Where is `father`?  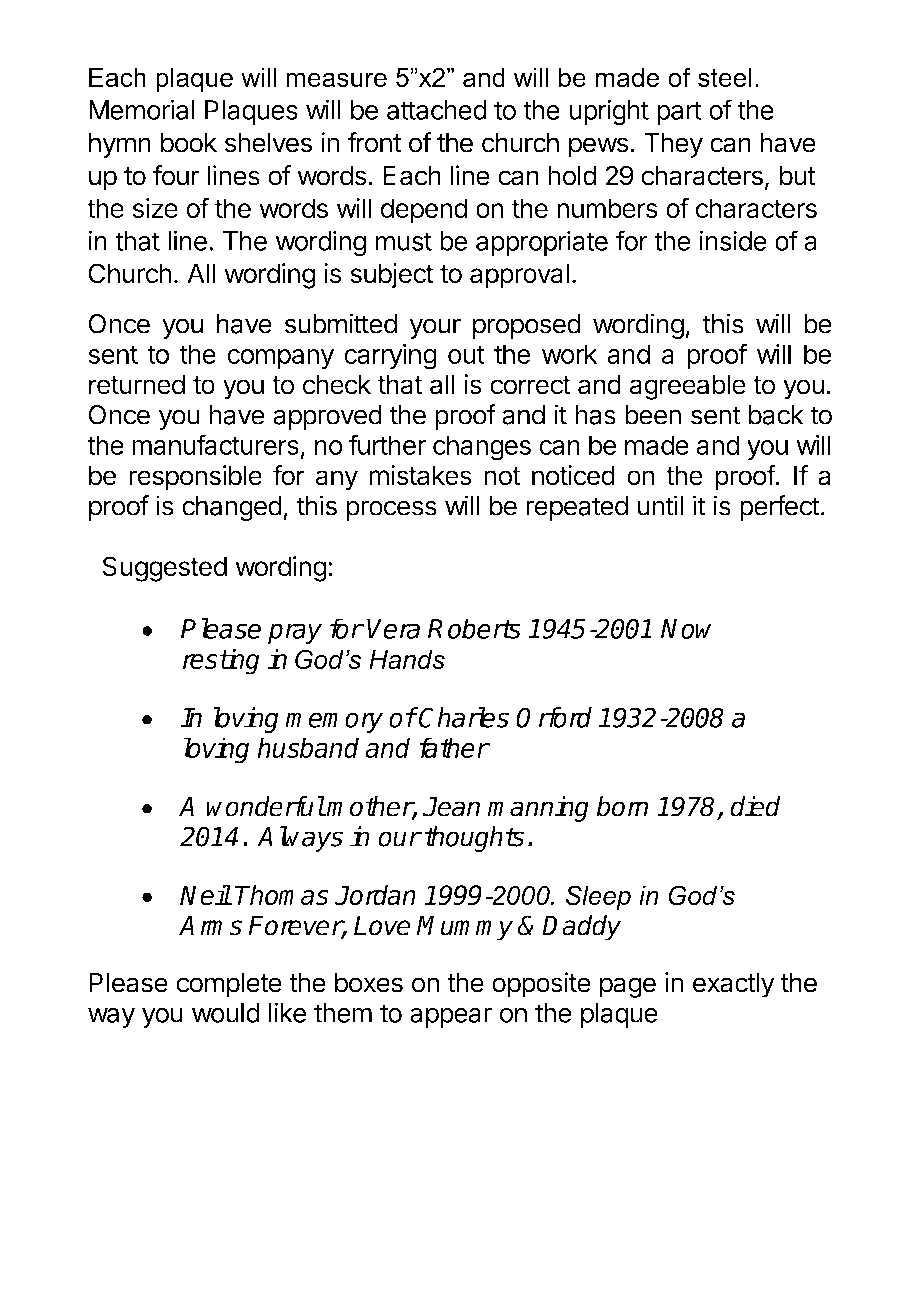 father is located at coordinates (454, 747).
